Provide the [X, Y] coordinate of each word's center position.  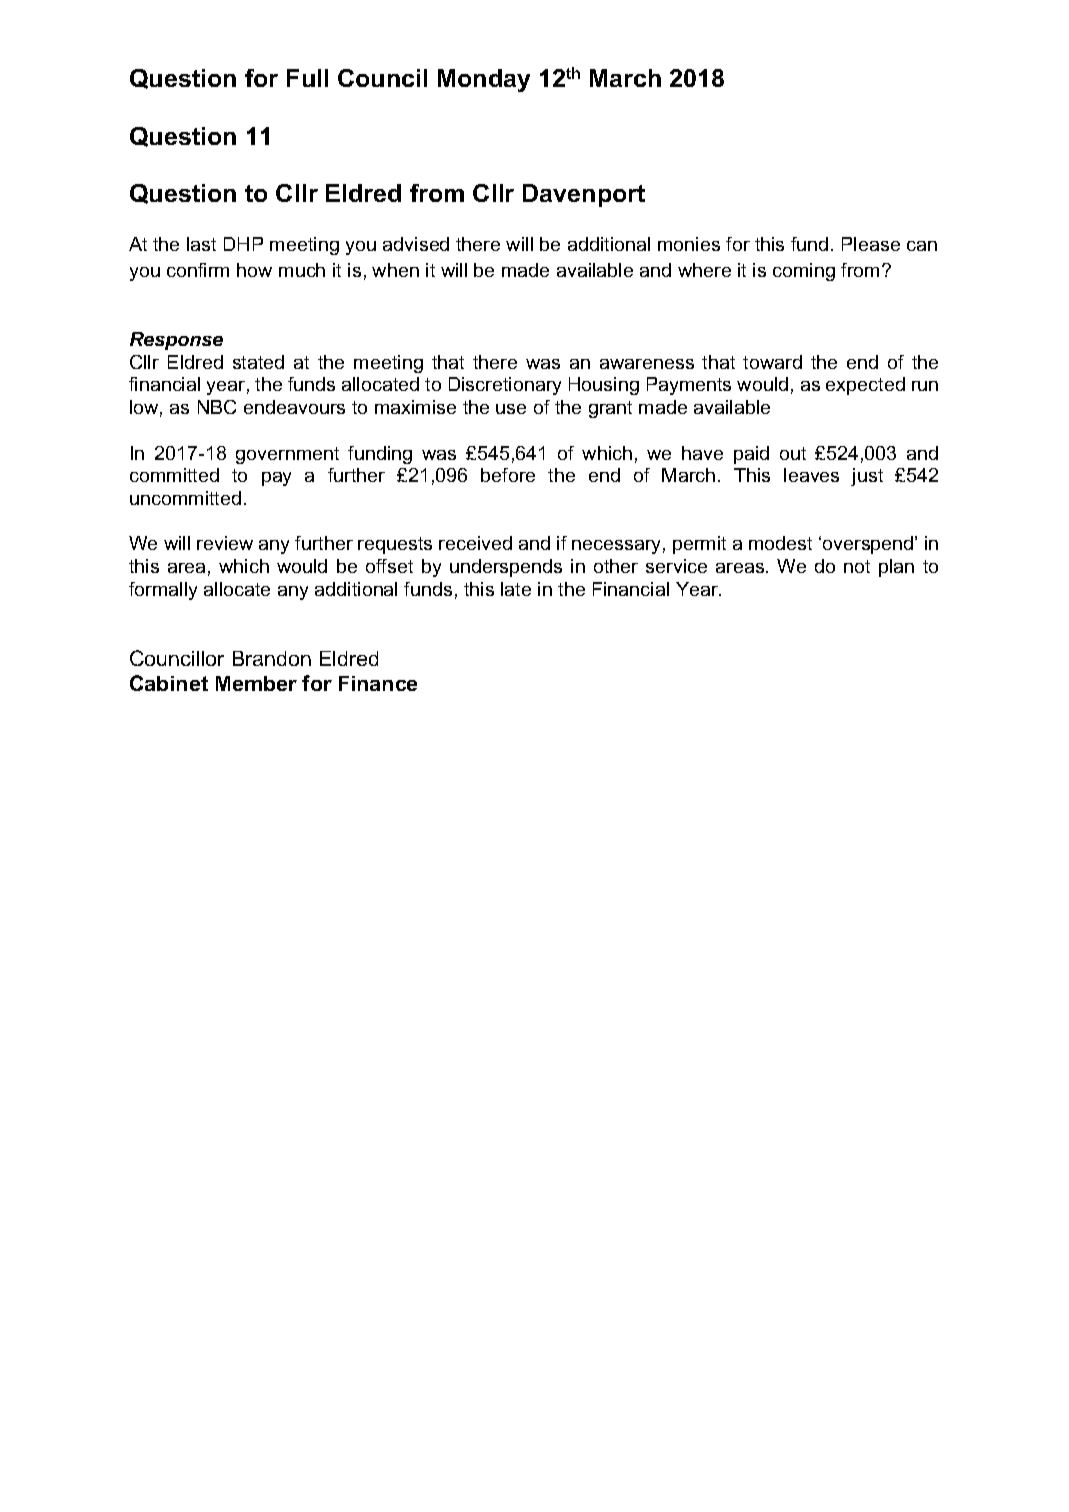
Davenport [584, 195]
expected [865, 386]
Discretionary [505, 386]
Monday [484, 80]
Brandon [272, 658]
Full [307, 78]
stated [258, 362]
